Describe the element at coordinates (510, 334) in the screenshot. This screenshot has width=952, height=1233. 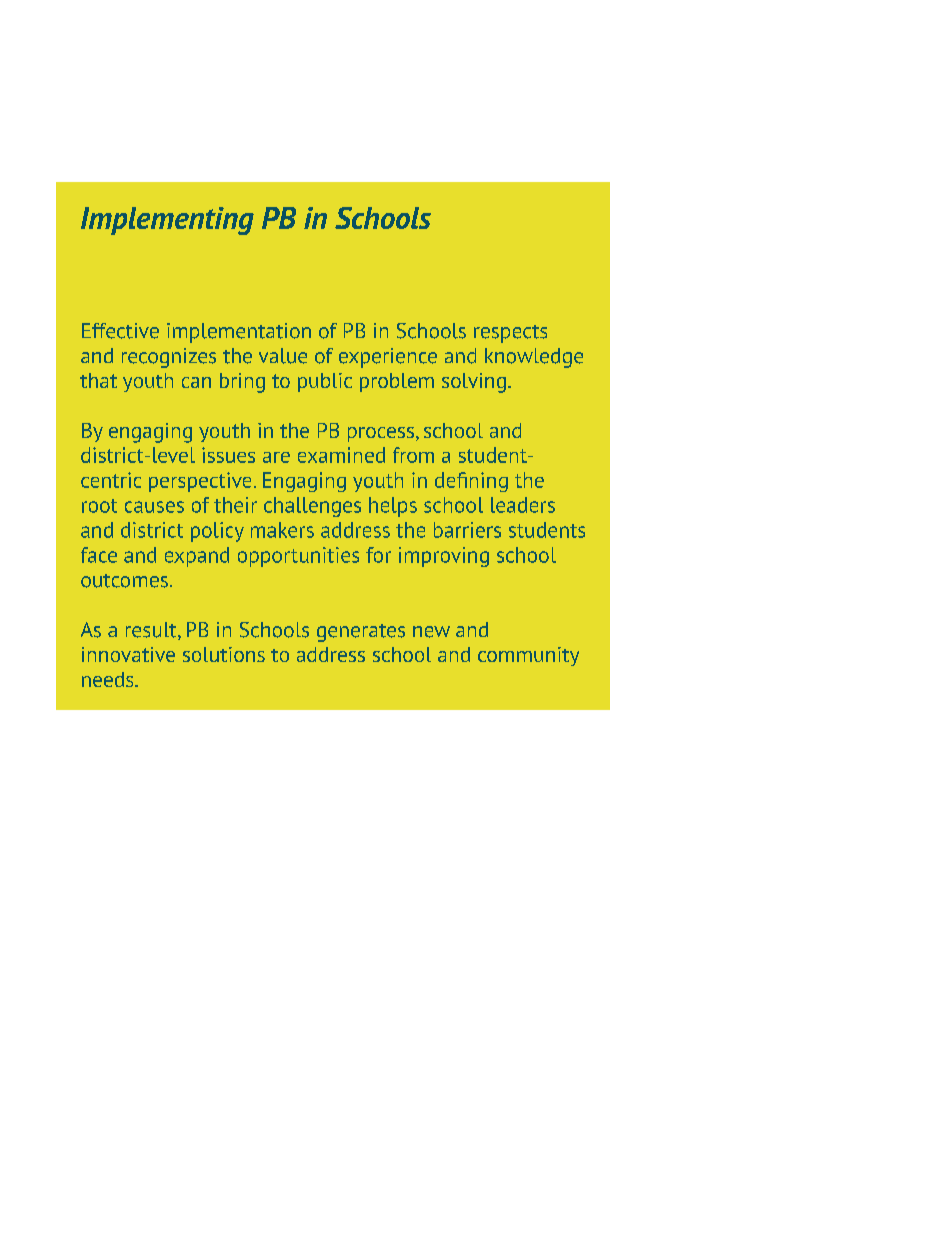
I see `respects` at that location.
